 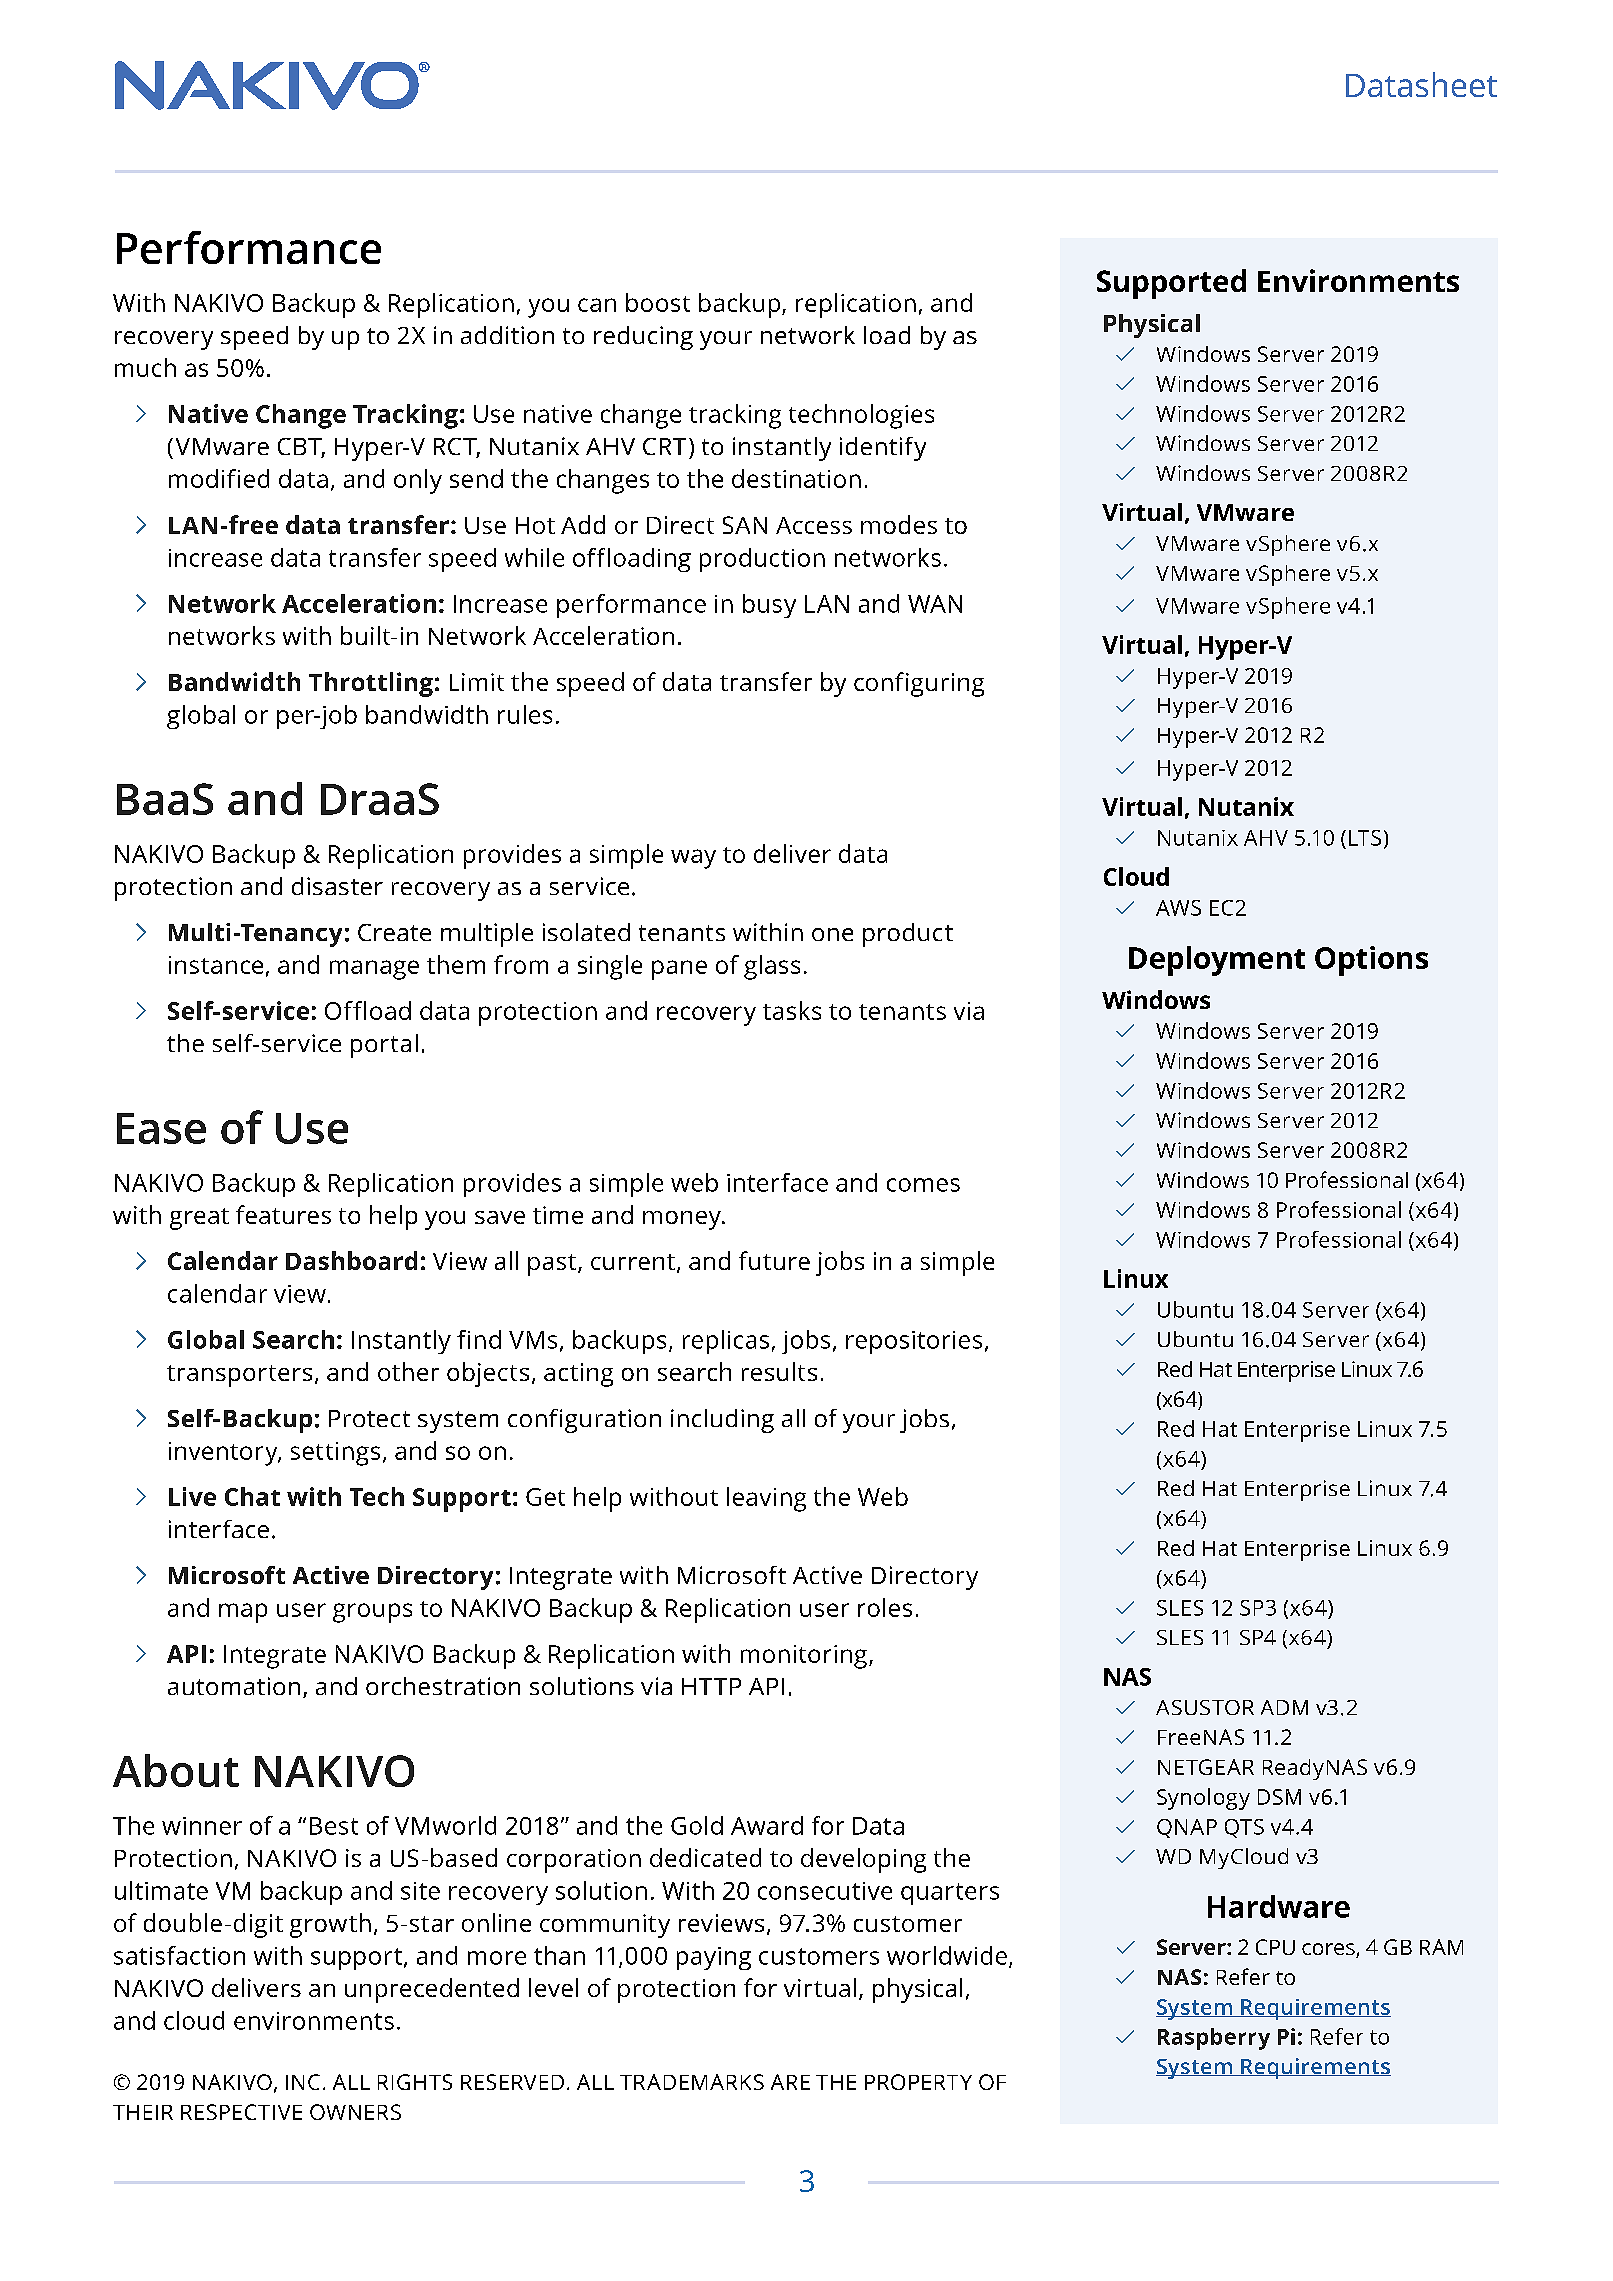 What do you see at coordinates (1217, 961) in the screenshot?
I see `Deployment` at bounding box center [1217, 961].
